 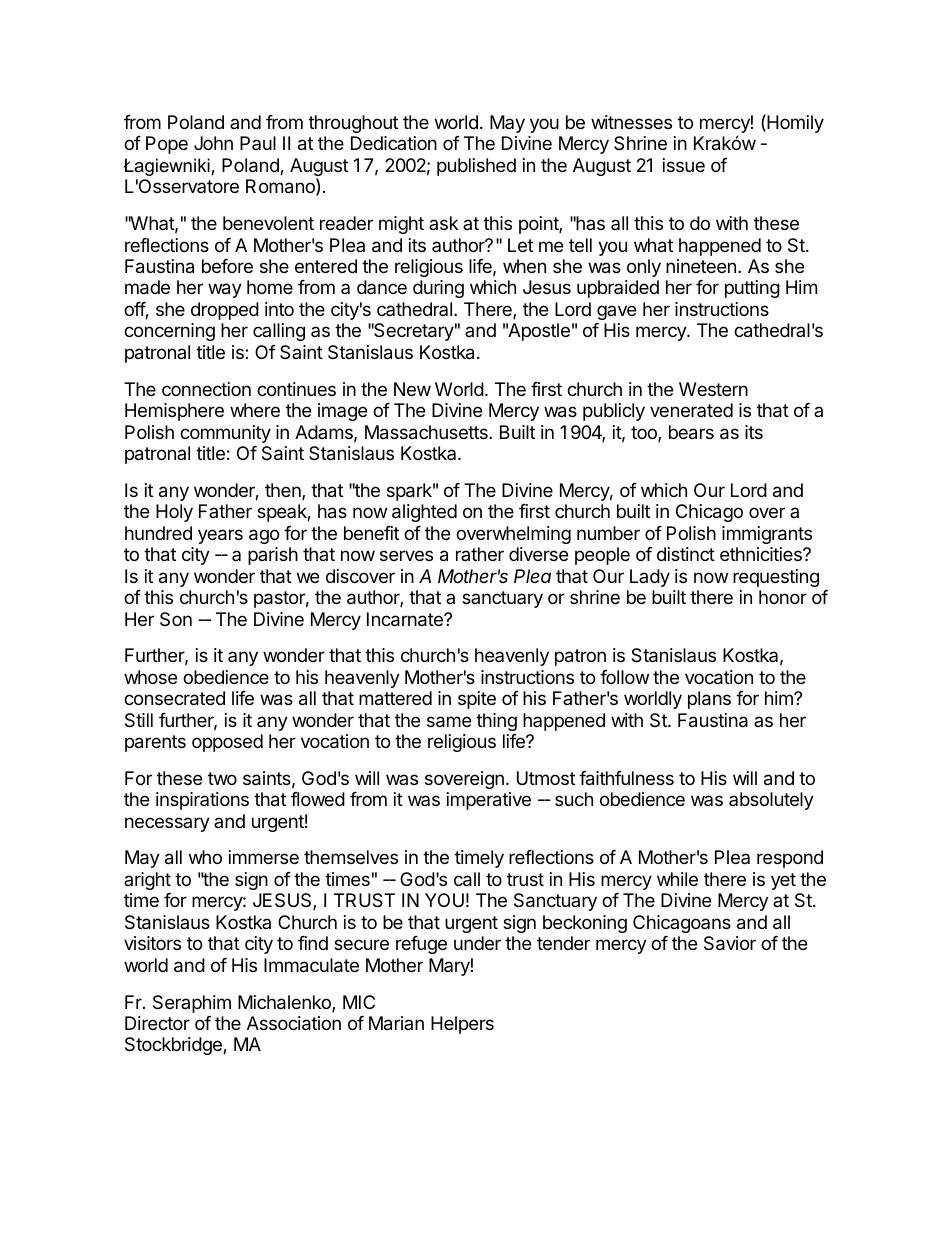 I want to click on Son, so click(x=176, y=619).
